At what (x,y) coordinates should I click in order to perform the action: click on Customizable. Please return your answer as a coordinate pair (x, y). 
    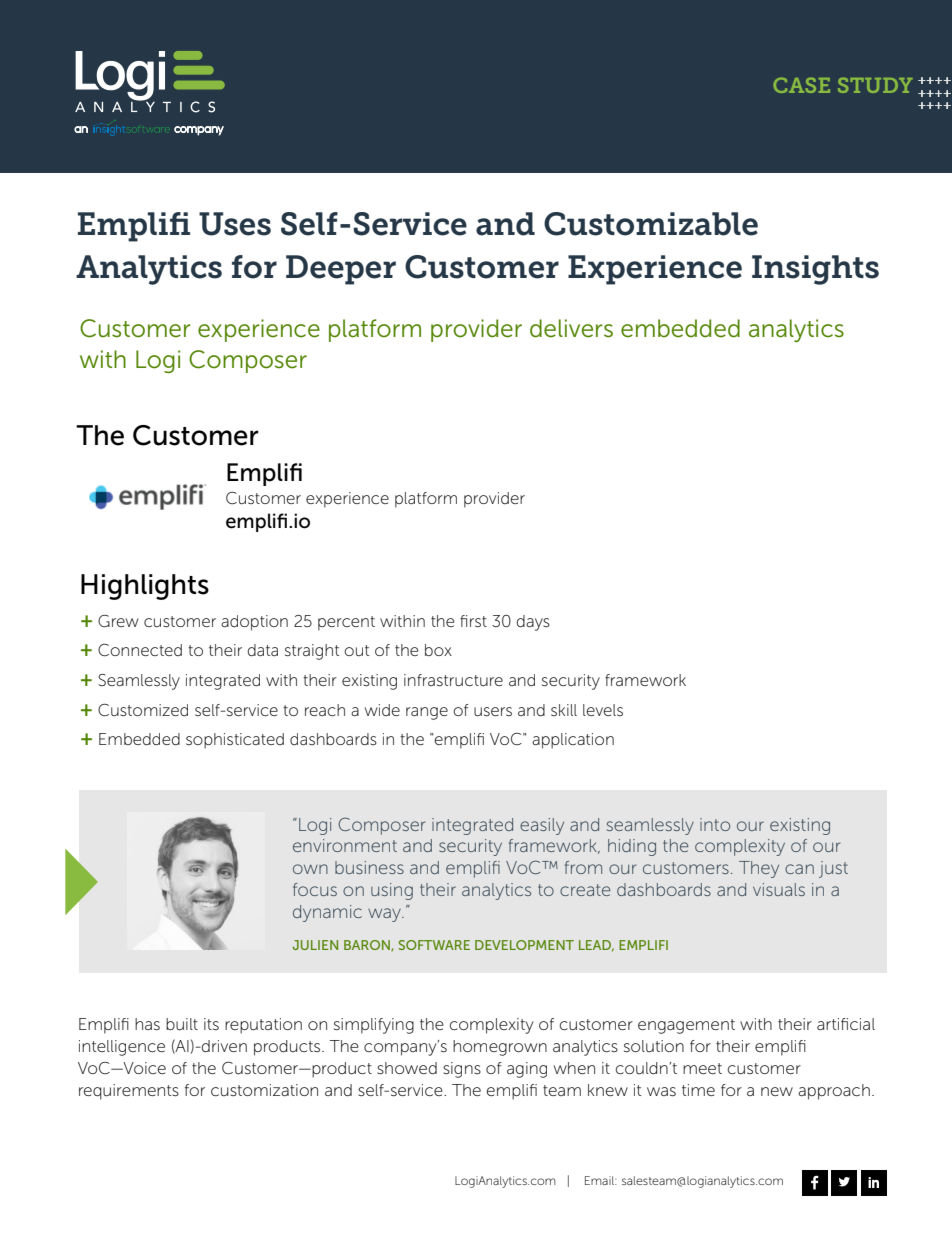
    Looking at the image, I should click on (651, 224).
